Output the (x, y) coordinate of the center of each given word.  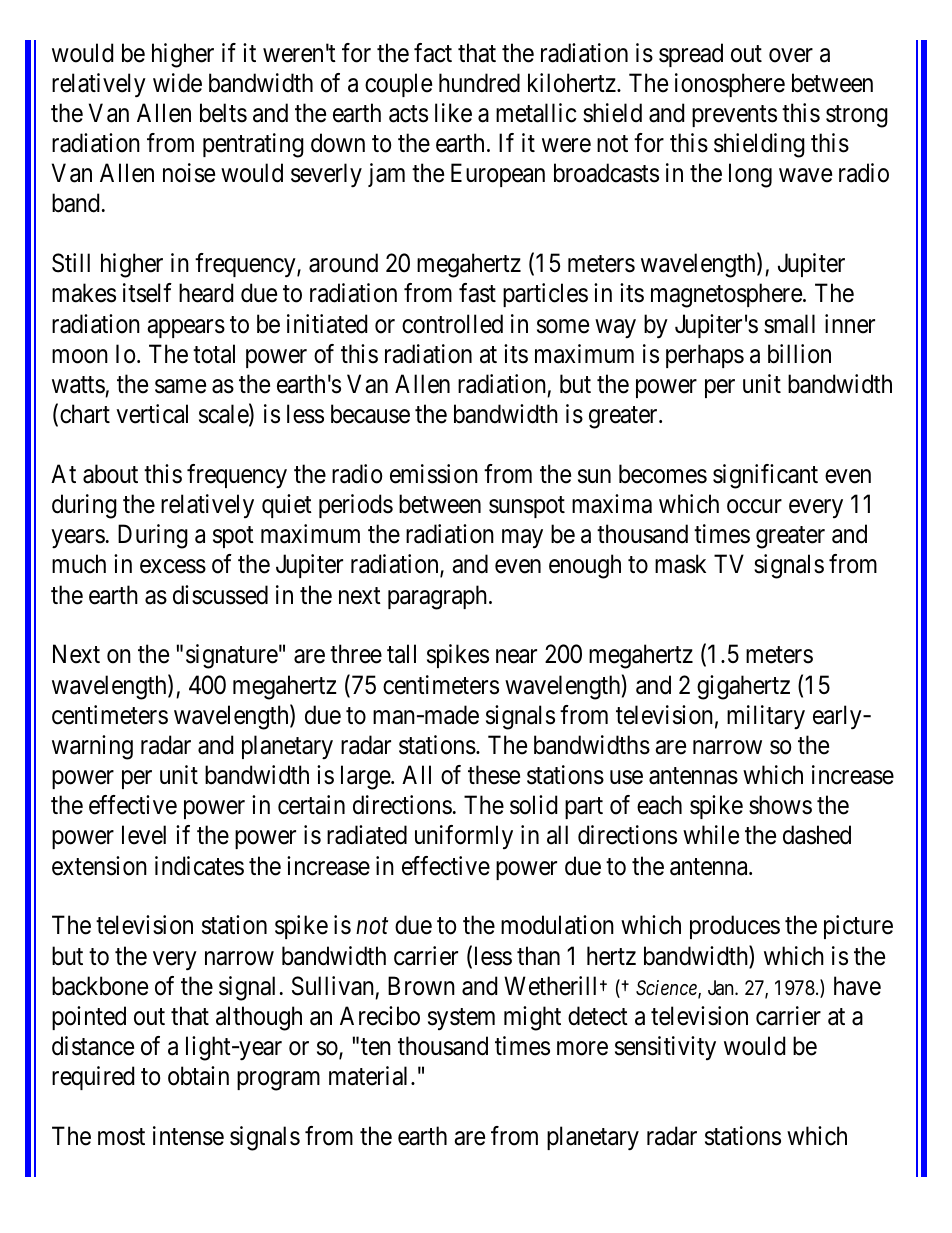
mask (680, 564)
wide (177, 83)
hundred (479, 83)
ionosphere (730, 85)
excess (173, 567)
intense (188, 1136)
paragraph (439, 597)
